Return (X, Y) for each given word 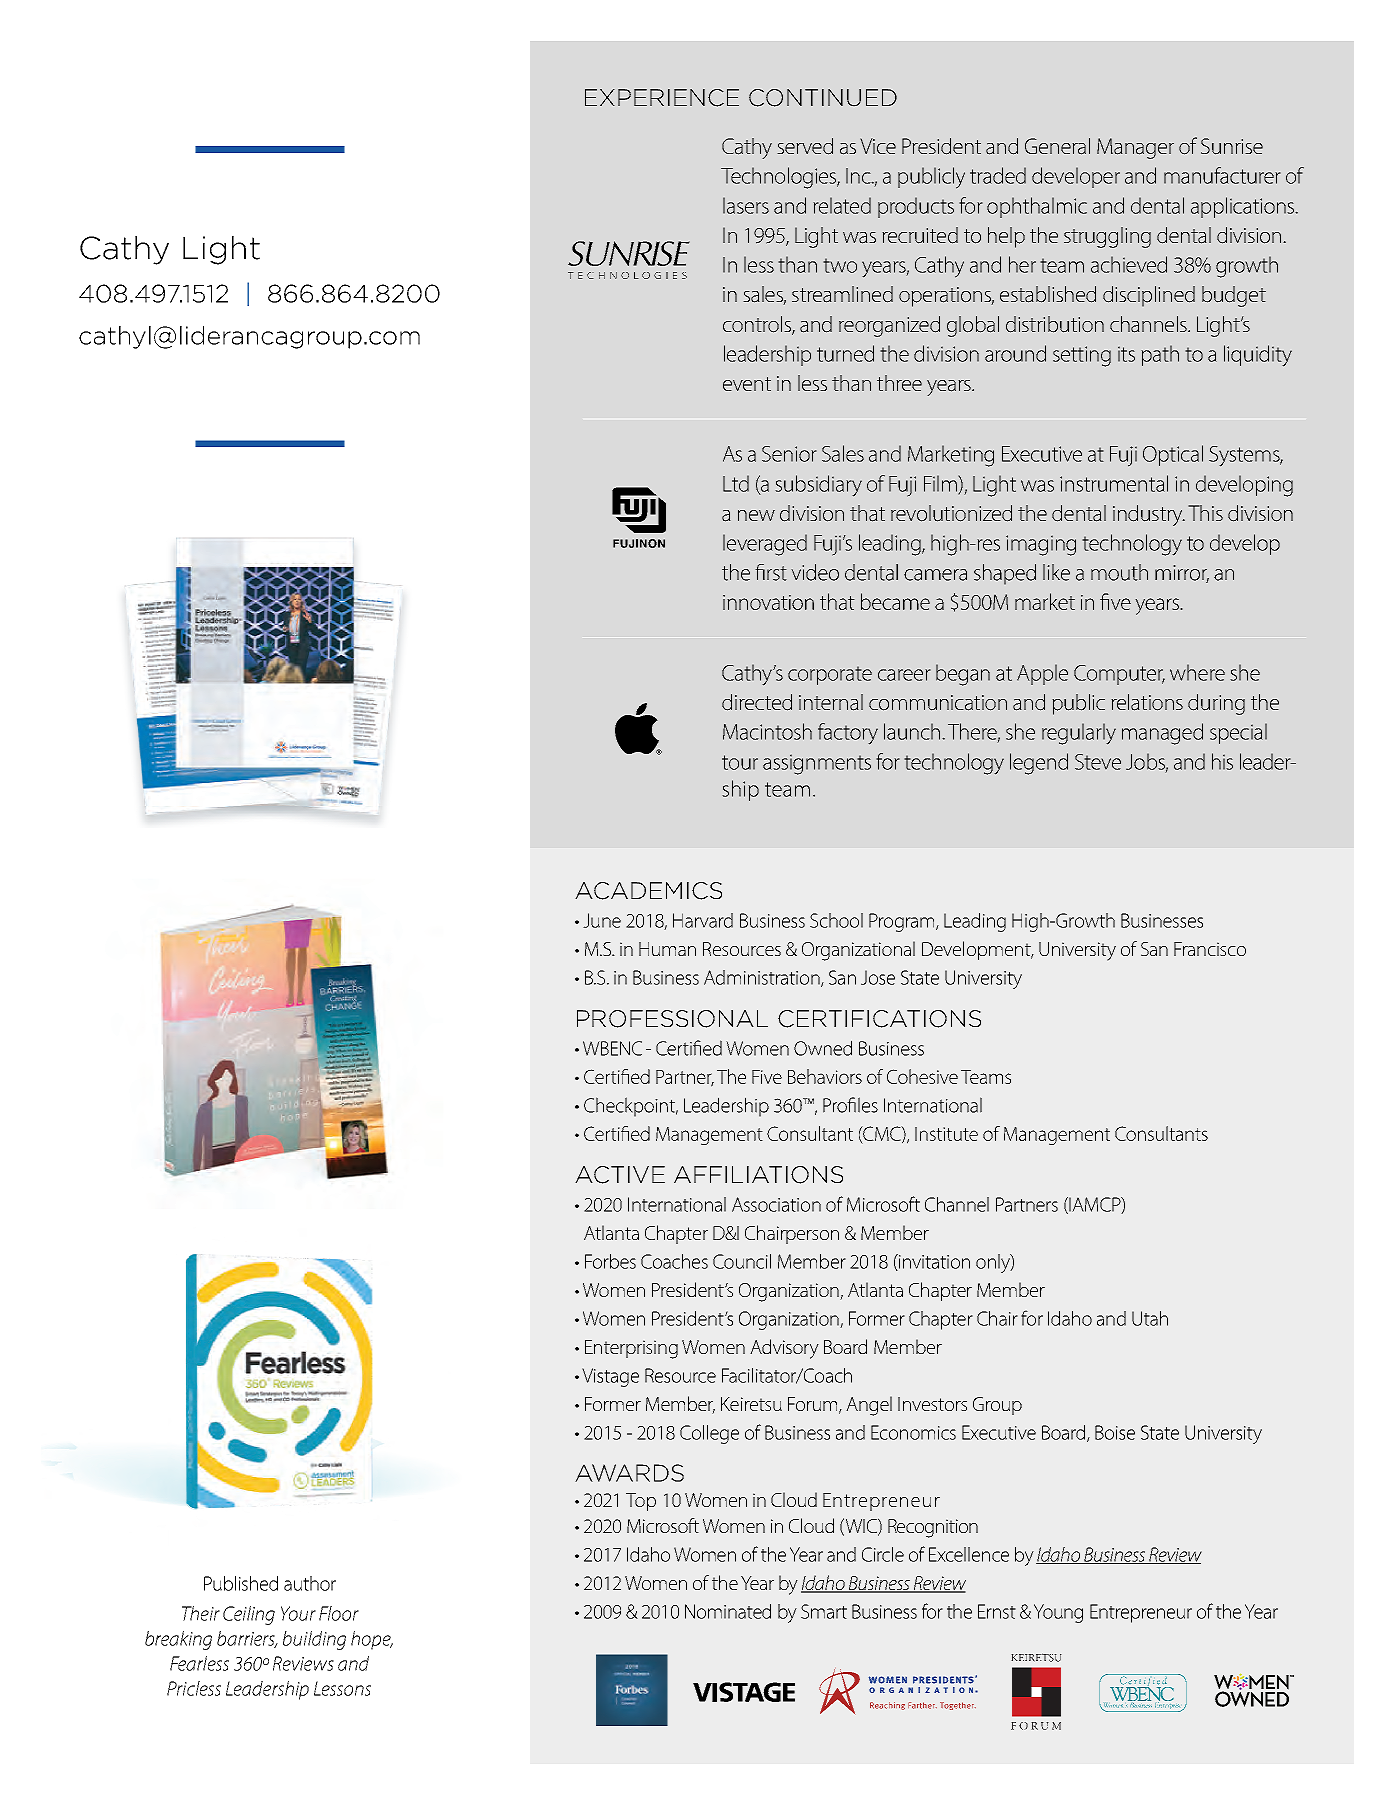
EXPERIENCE (662, 98)
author (310, 1583)
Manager (1135, 148)
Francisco (1210, 949)
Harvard (703, 920)
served (805, 146)
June (602, 920)
